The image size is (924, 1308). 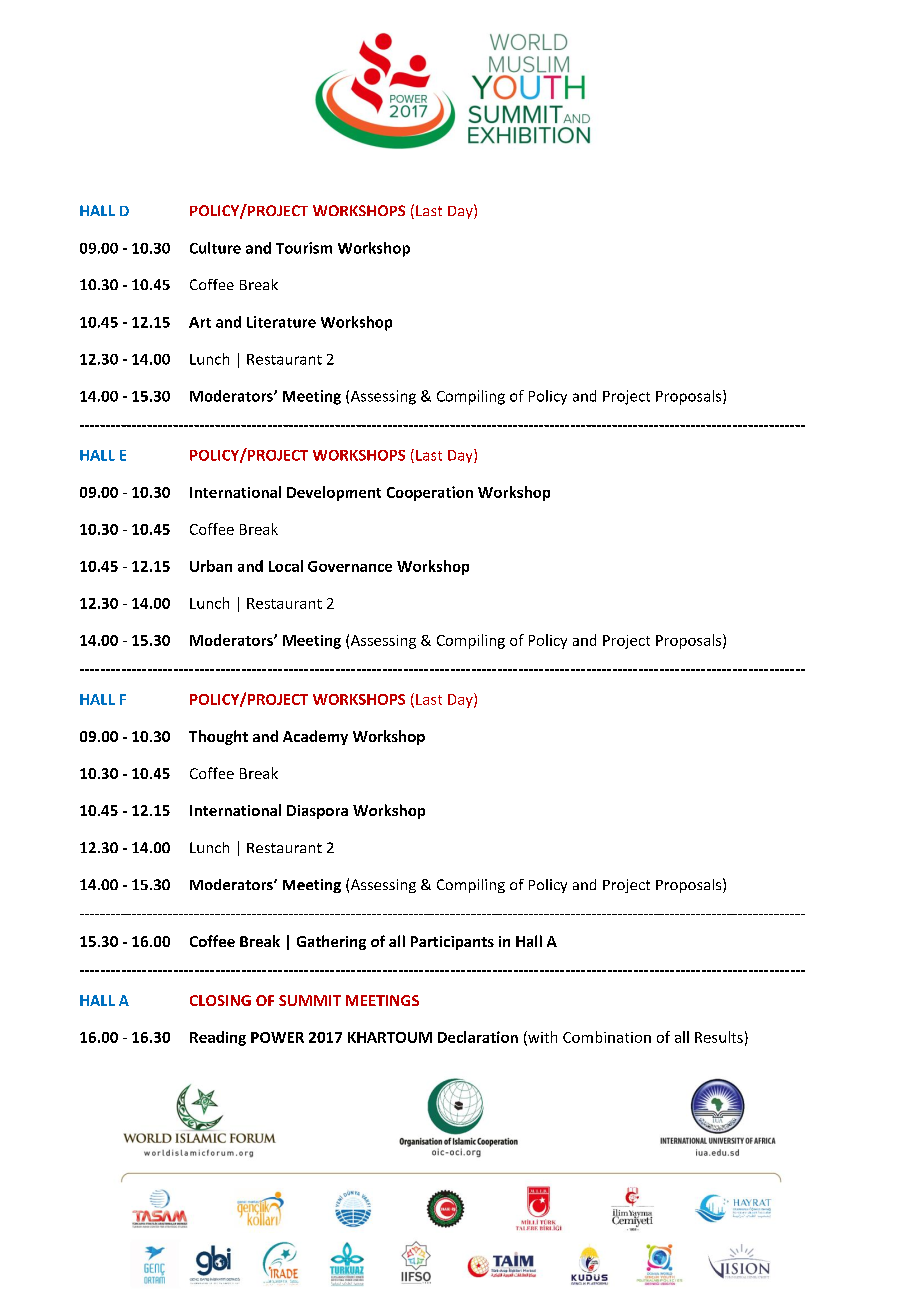 I want to click on Thought, so click(x=218, y=737).
